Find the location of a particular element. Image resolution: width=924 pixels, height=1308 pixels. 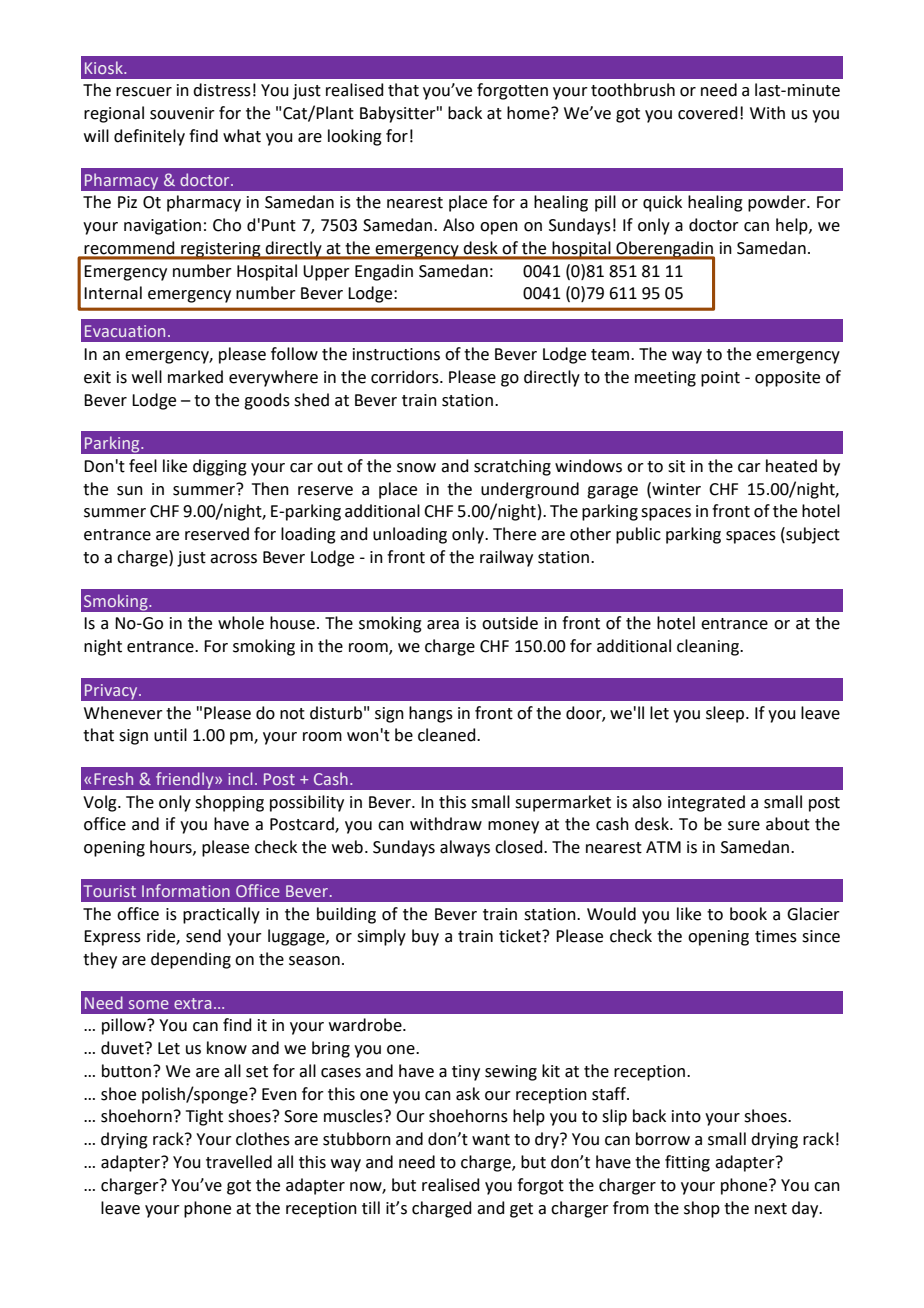

whole is located at coordinates (241, 623).
